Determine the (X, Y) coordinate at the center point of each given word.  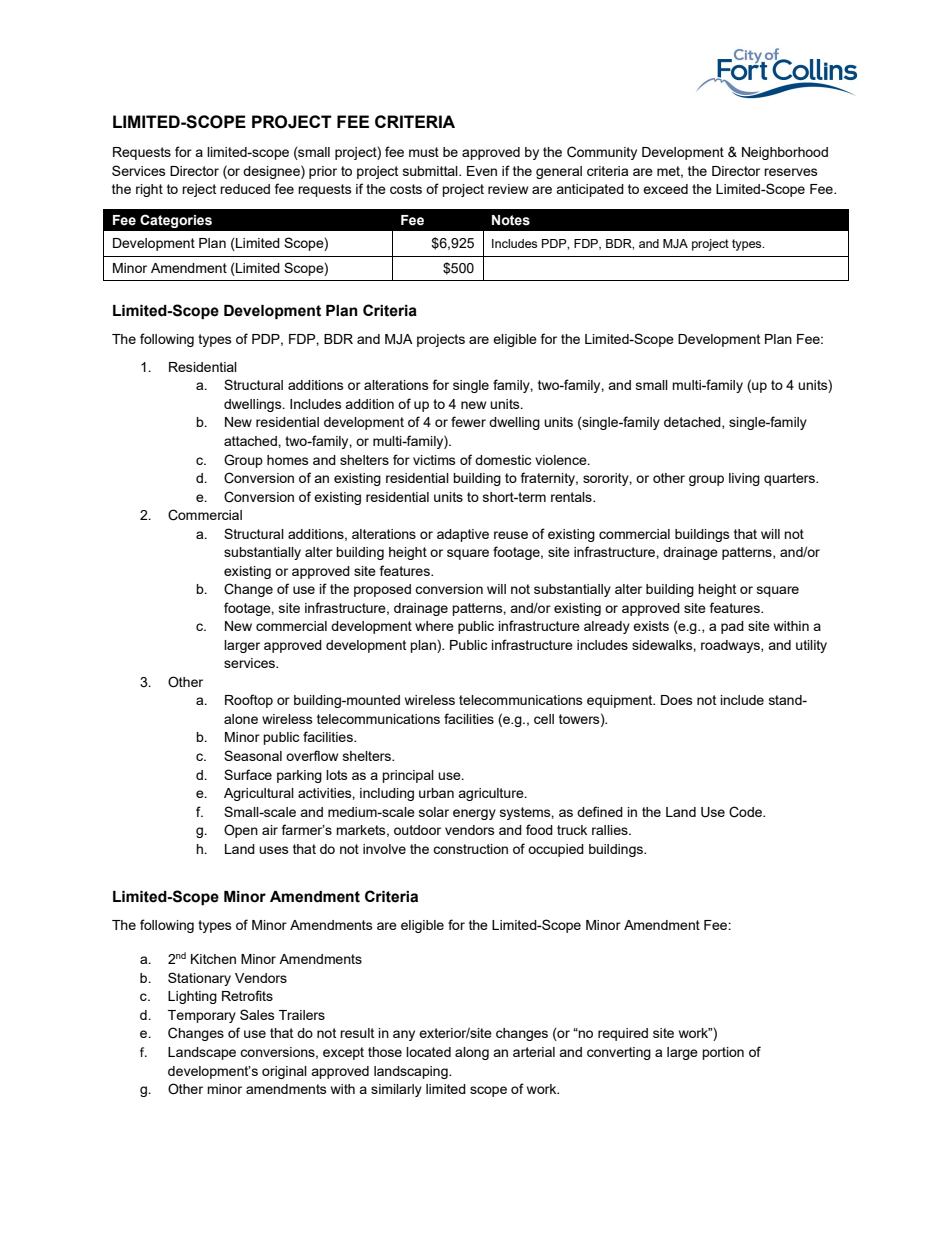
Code (747, 812)
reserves (791, 172)
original (284, 1072)
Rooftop (249, 701)
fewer (468, 421)
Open (241, 831)
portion (723, 1053)
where (434, 626)
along (472, 1053)
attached (251, 441)
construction (470, 849)
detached (693, 423)
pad (732, 627)
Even (482, 171)
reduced (245, 189)
